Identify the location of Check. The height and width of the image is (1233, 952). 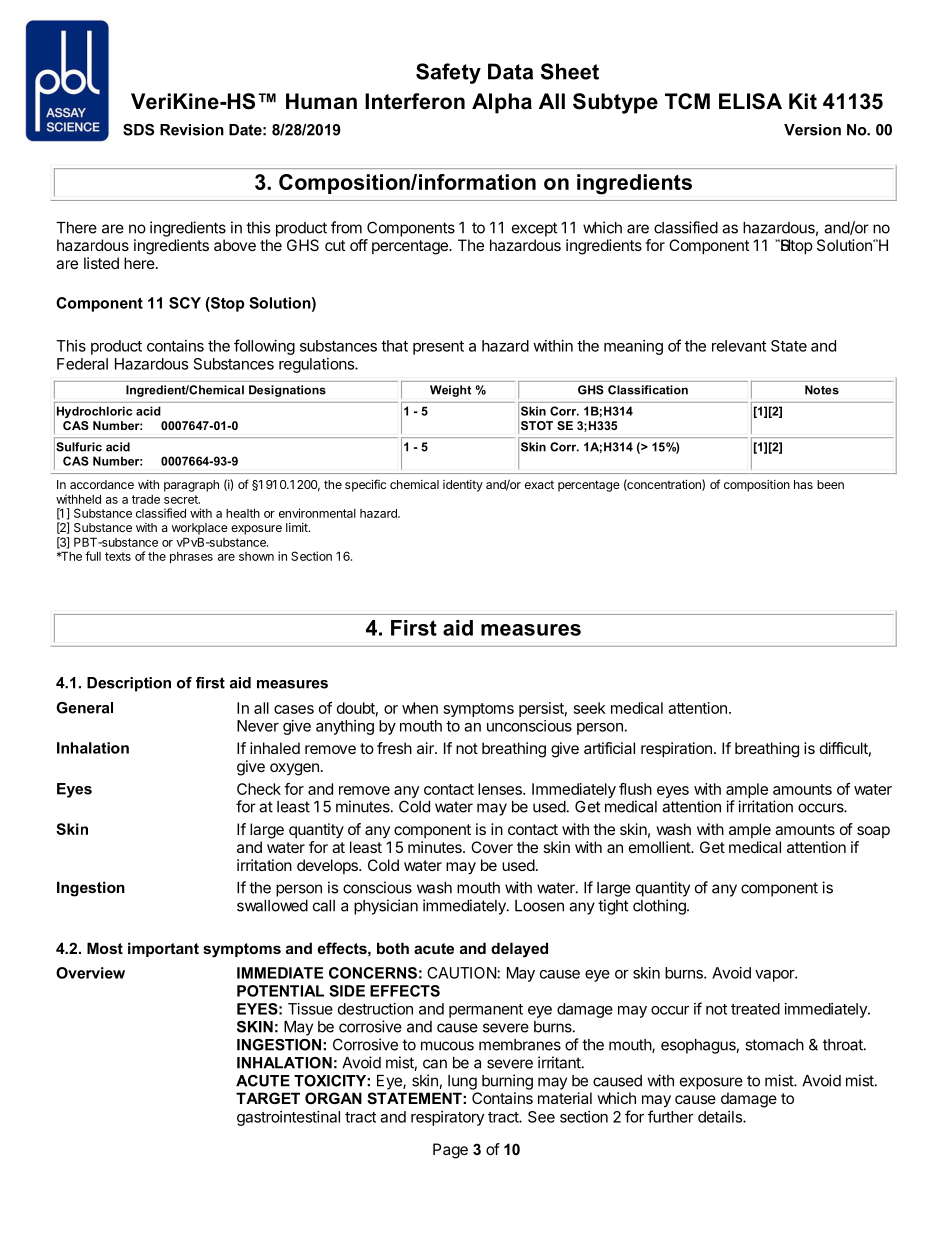
(259, 789).
